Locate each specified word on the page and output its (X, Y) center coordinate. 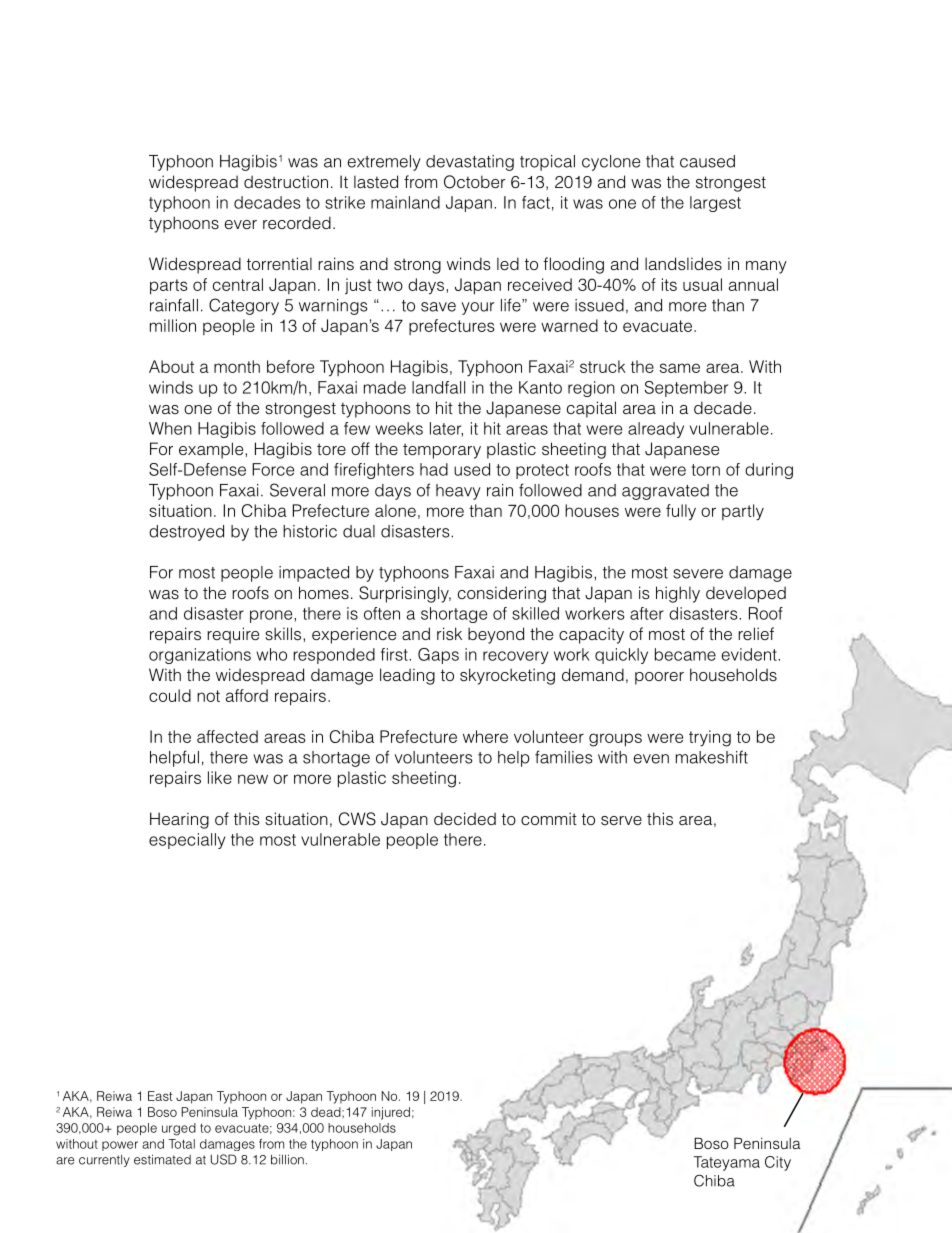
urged (179, 1129)
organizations (200, 656)
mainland (405, 202)
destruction (286, 182)
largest (715, 204)
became (685, 654)
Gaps (438, 656)
